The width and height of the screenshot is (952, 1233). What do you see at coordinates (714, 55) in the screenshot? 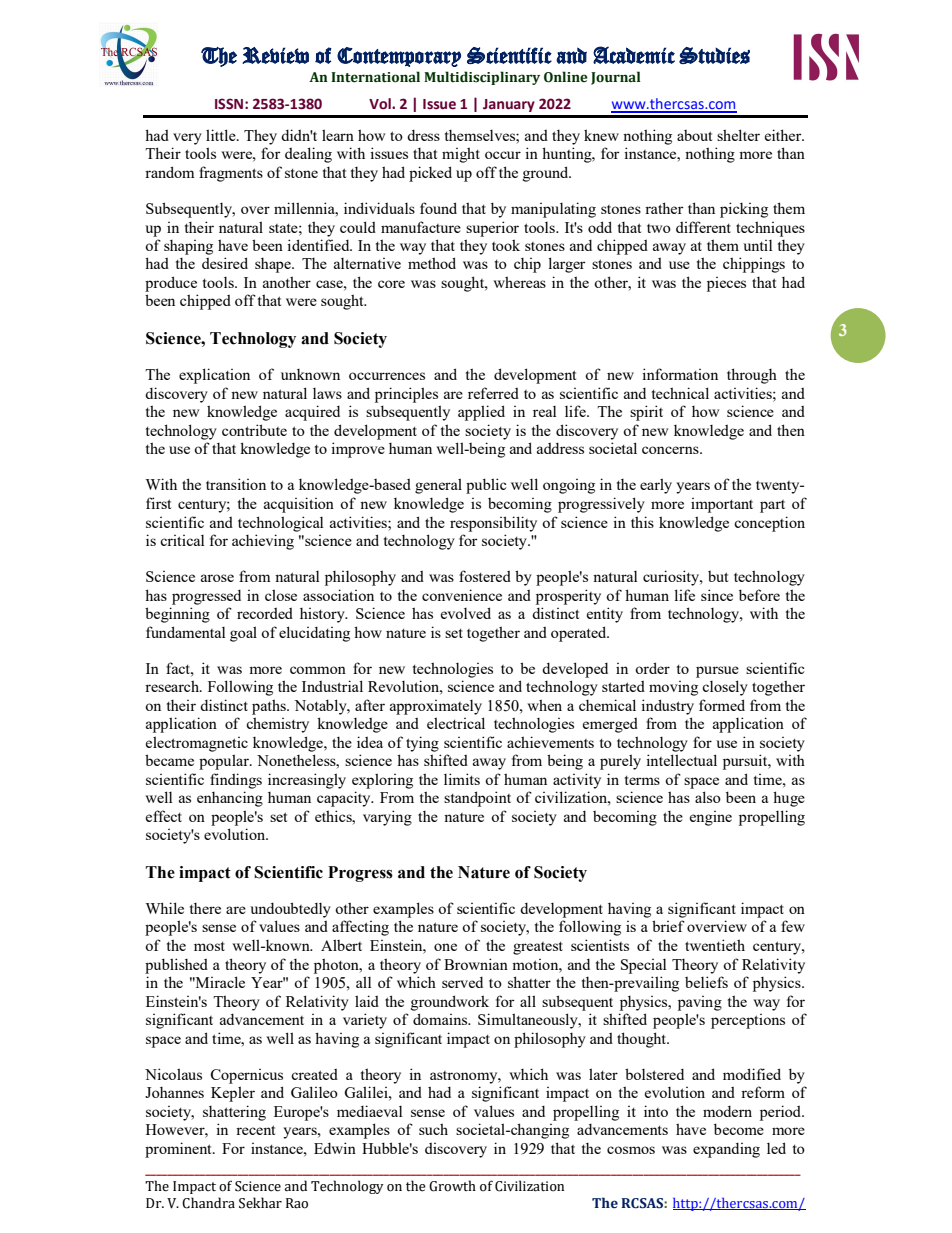
I see `Studies` at bounding box center [714, 55].
